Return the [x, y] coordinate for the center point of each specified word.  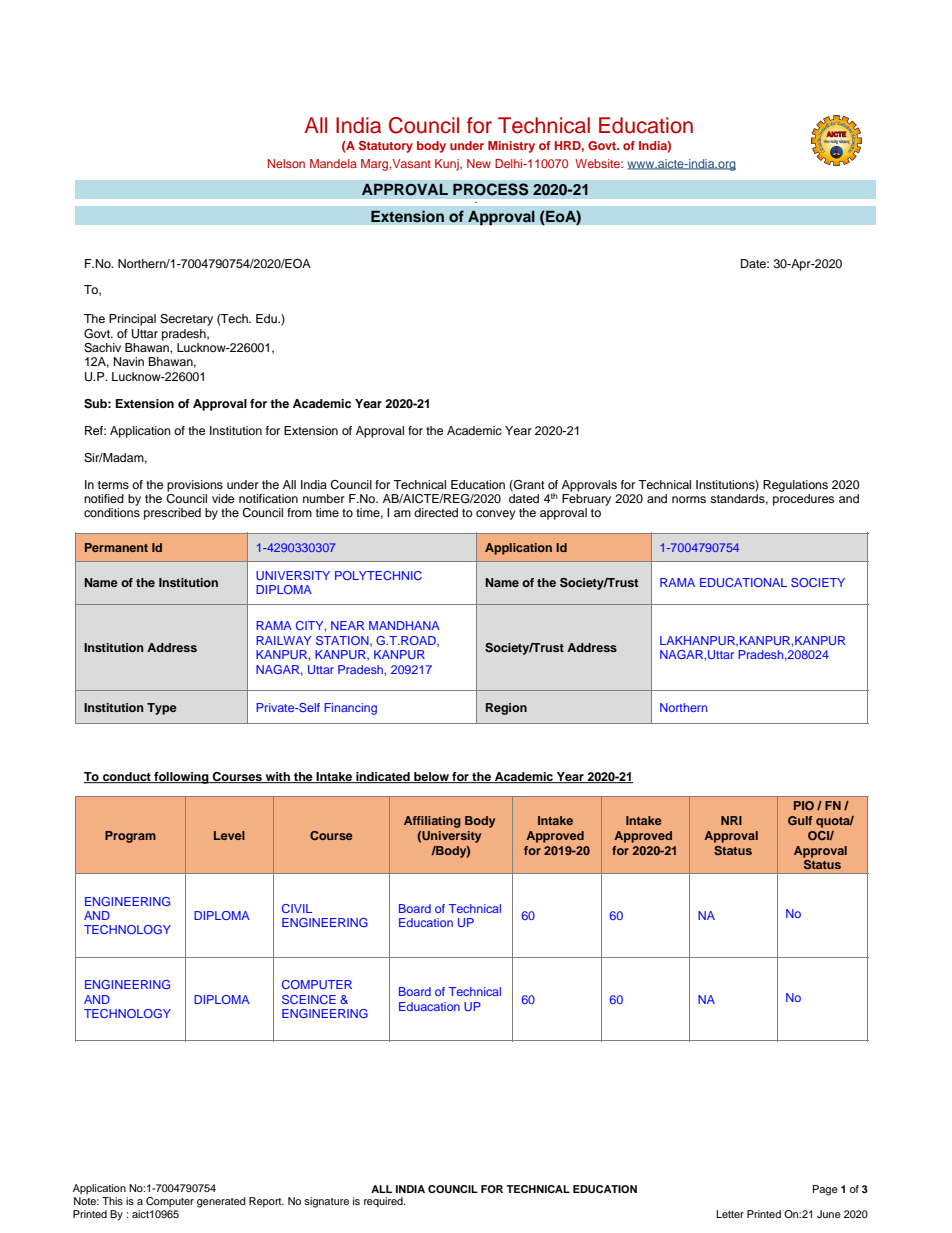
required [384, 1202]
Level [229, 835]
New [479, 163]
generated [221, 1202]
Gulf [800, 820]
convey [496, 515]
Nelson [286, 163]
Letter [730, 1214]
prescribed [172, 514]
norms [689, 499]
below [431, 777]
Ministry [511, 147]
